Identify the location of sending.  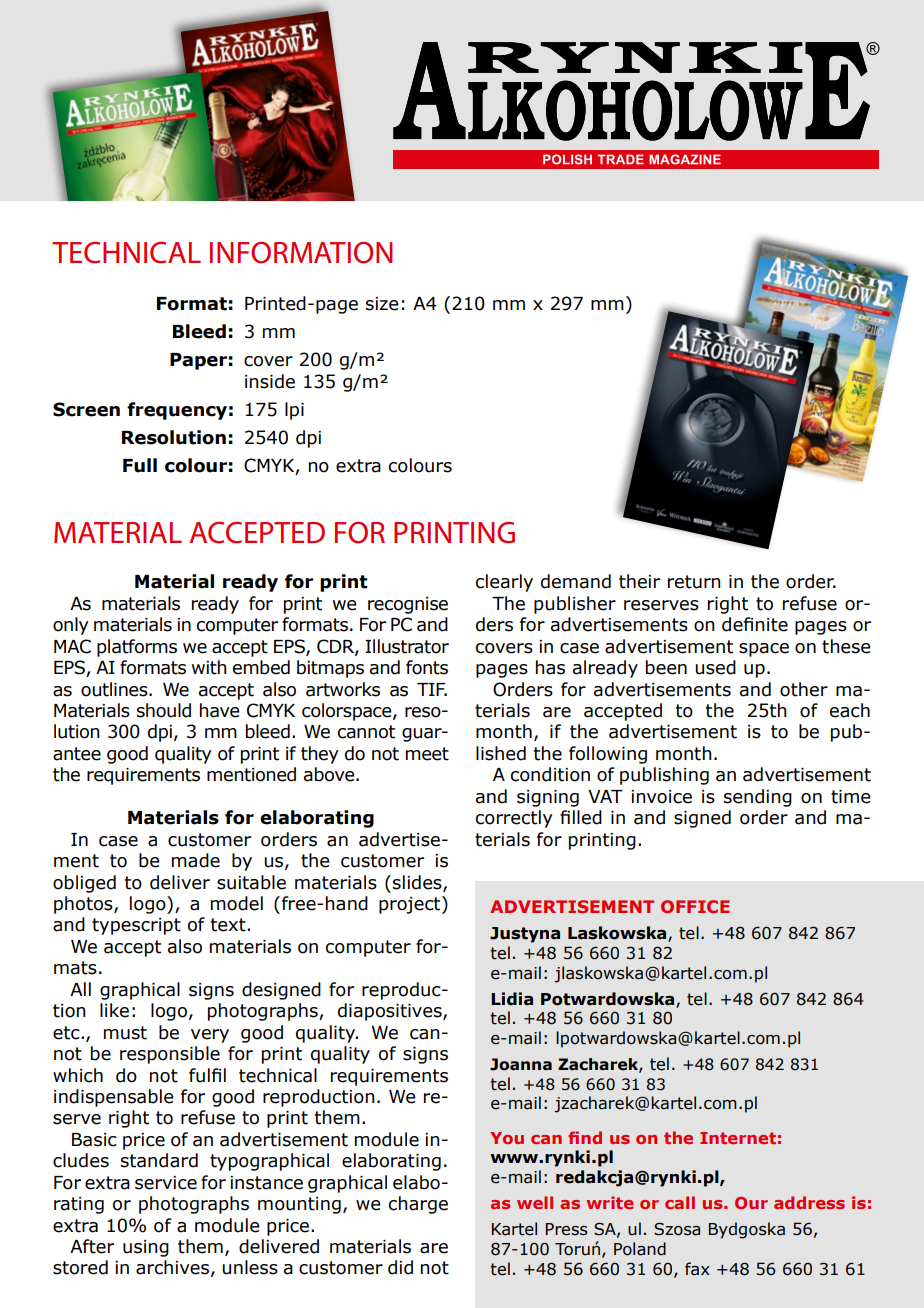
(758, 798).
